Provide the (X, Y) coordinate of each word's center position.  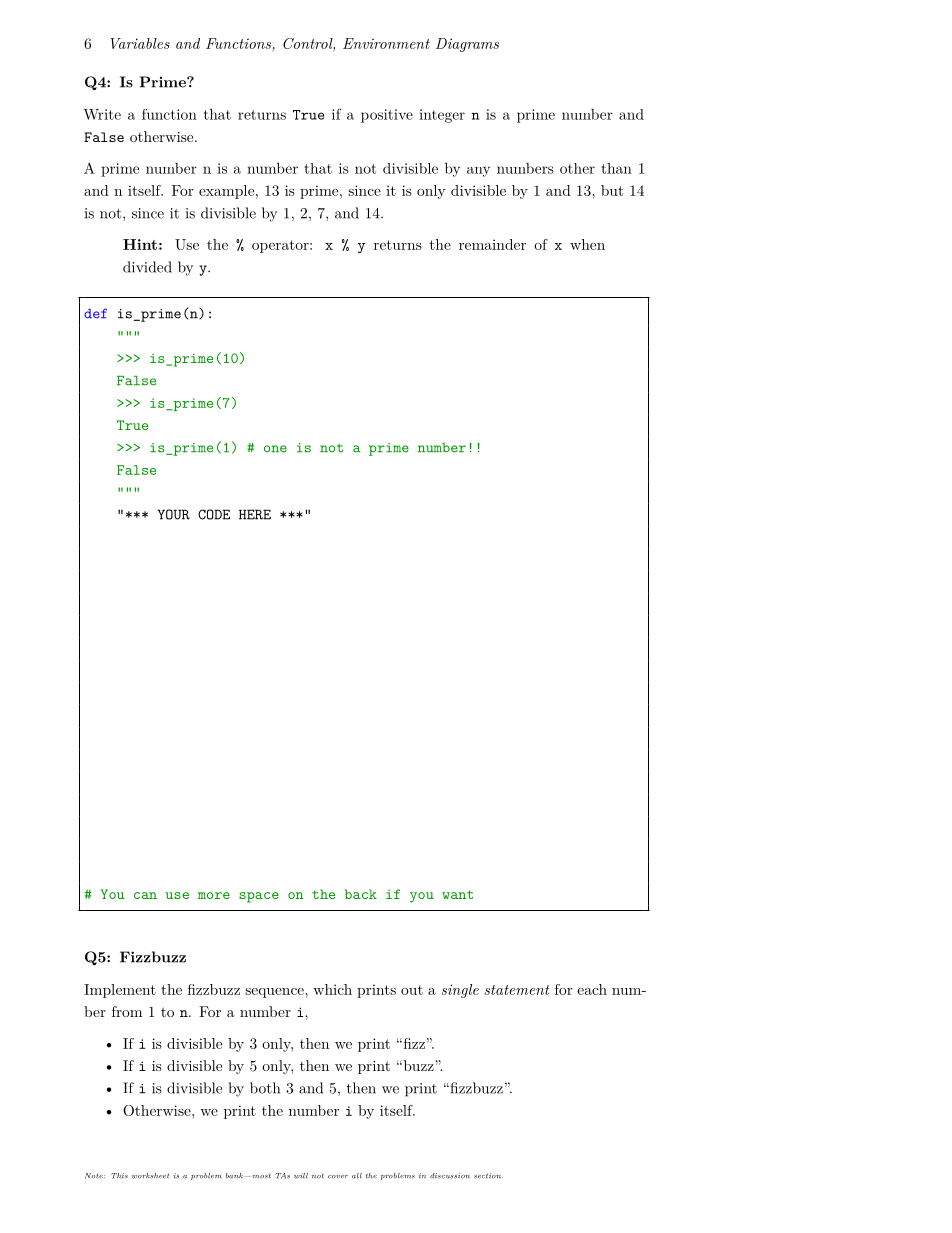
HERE (255, 514)
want (457, 894)
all (357, 1176)
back (361, 894)
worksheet (150, 1176)
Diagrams (467, 45)
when (587, 244)
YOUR (173, 514)
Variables (140, 43)
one (275, 449)
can (145, 895)
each (592, 989)
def (95, 313)
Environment (386, 43)
